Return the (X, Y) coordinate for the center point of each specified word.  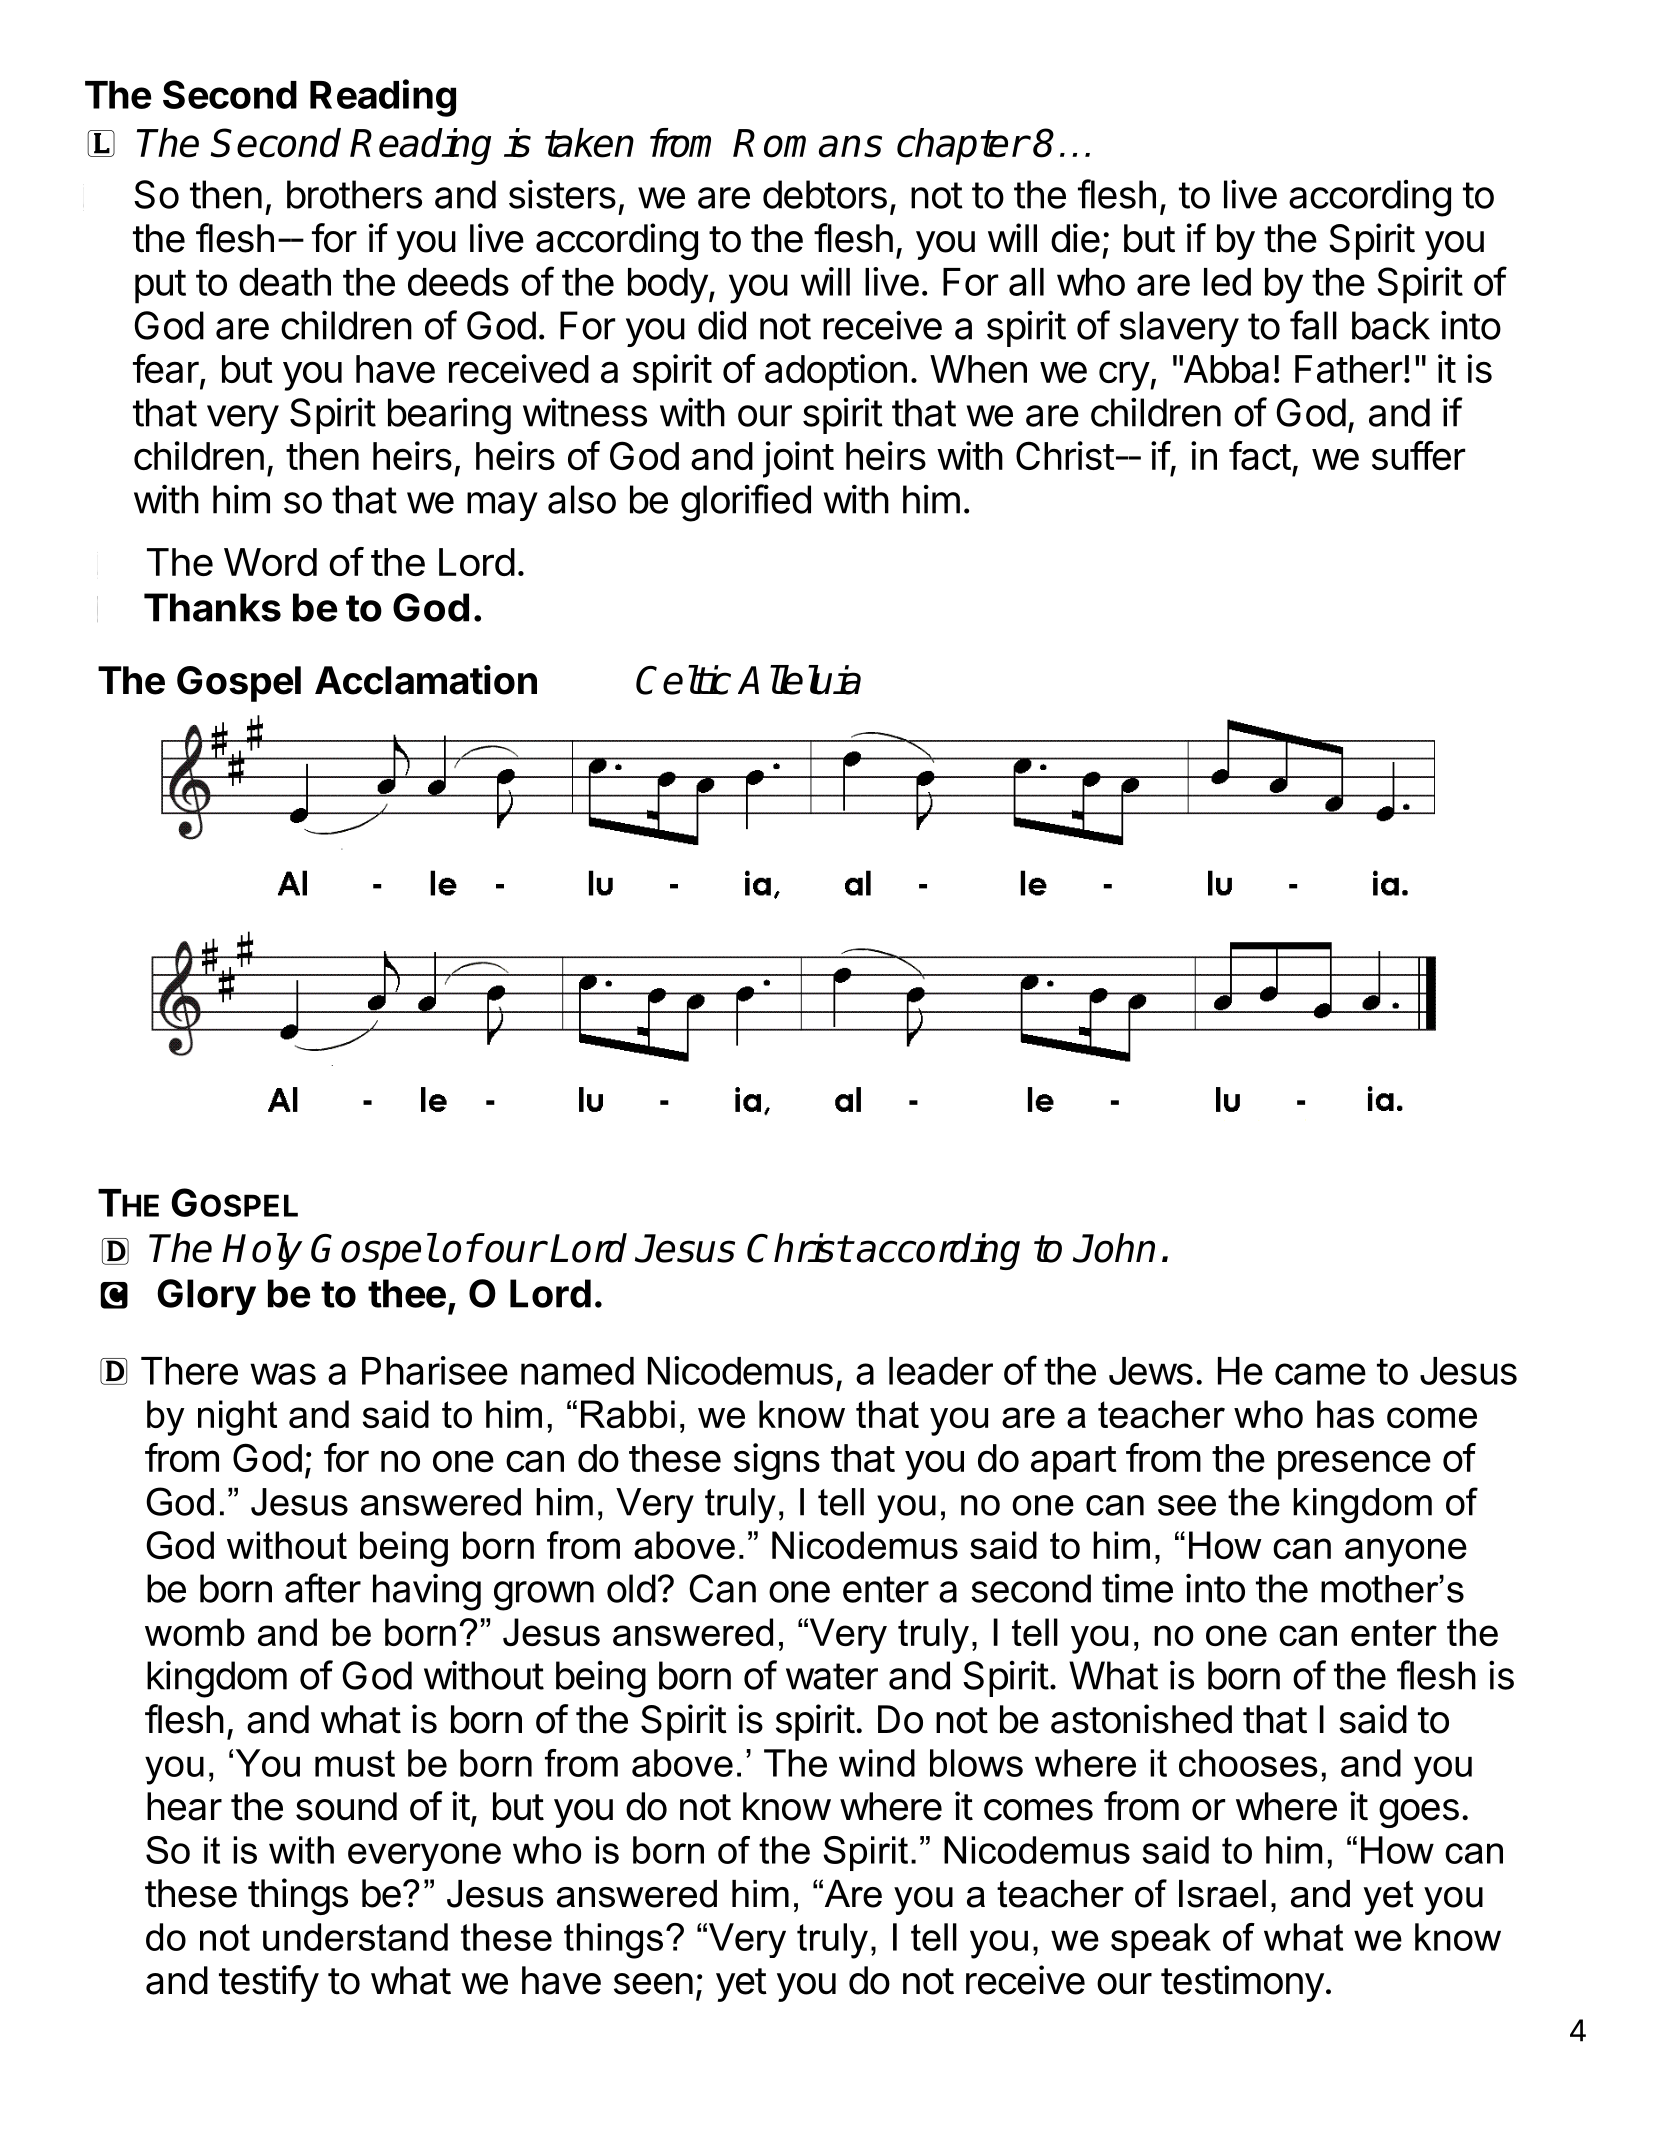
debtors (825, 194)
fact (1260, 456)
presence (1354, 1465)
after (323, 1588)
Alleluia (799, 680)
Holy (262, 1251)
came (1320, 1374)
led (1227, 282)
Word (270, 562)
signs (777, 1461)
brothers (354, 194)
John (1114, 1248)
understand (355, 1937)
